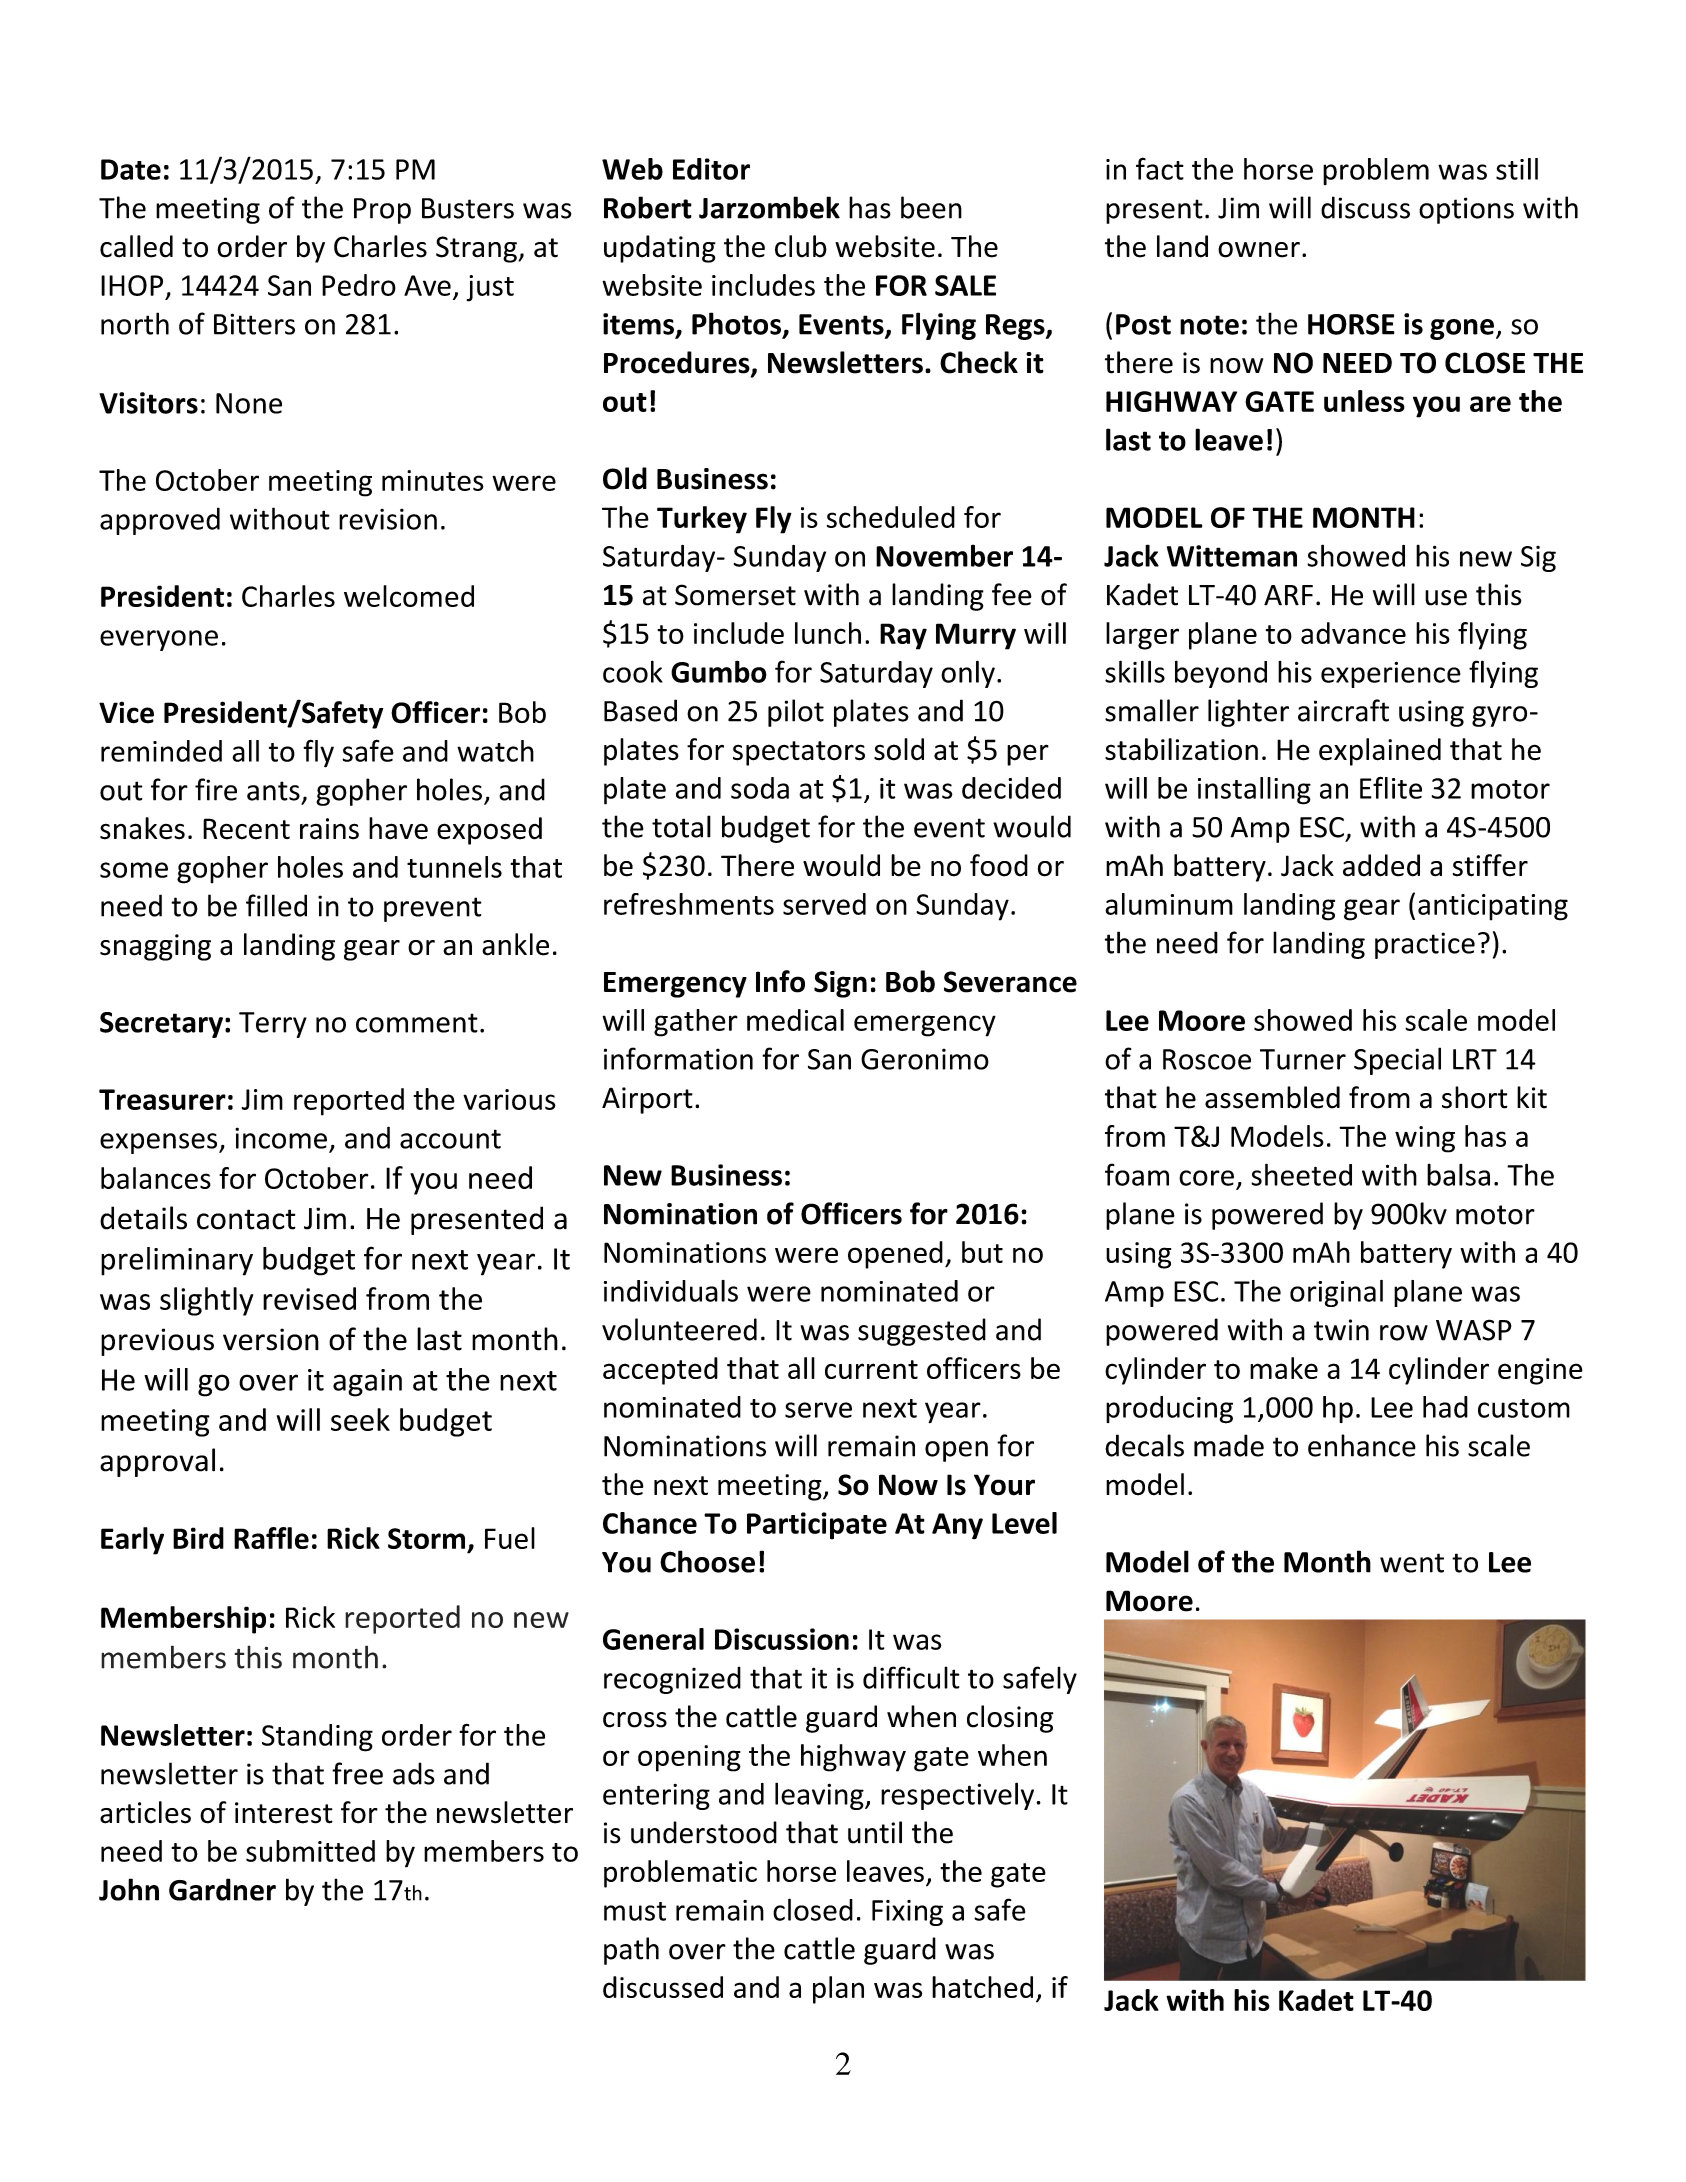 This image has height=2182, width=1686. What do you see at coordinates (382, 211) in the image?
I see `Prop` at bounding box center [382, 211].
